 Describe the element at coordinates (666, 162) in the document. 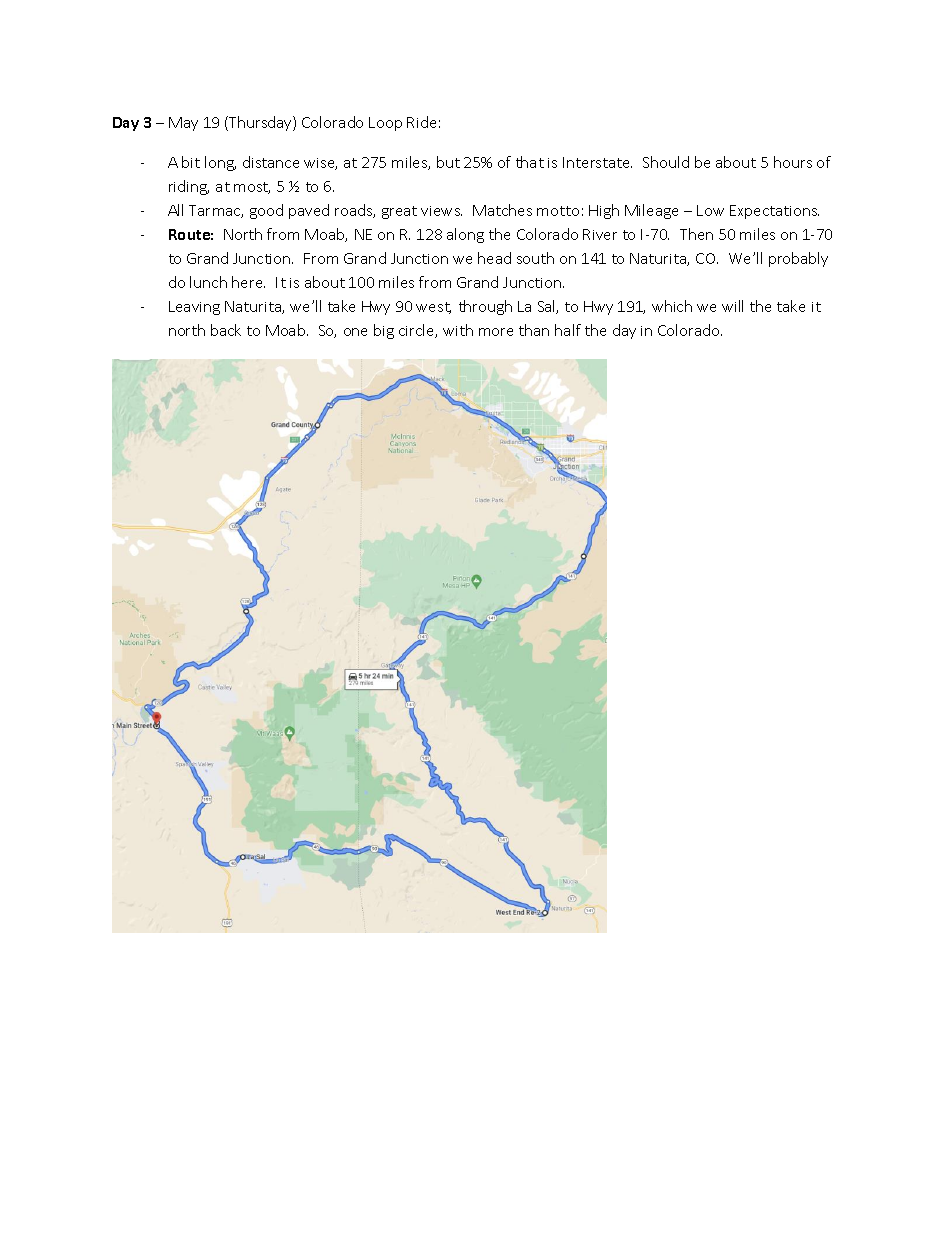

I see `Should` at that location.
